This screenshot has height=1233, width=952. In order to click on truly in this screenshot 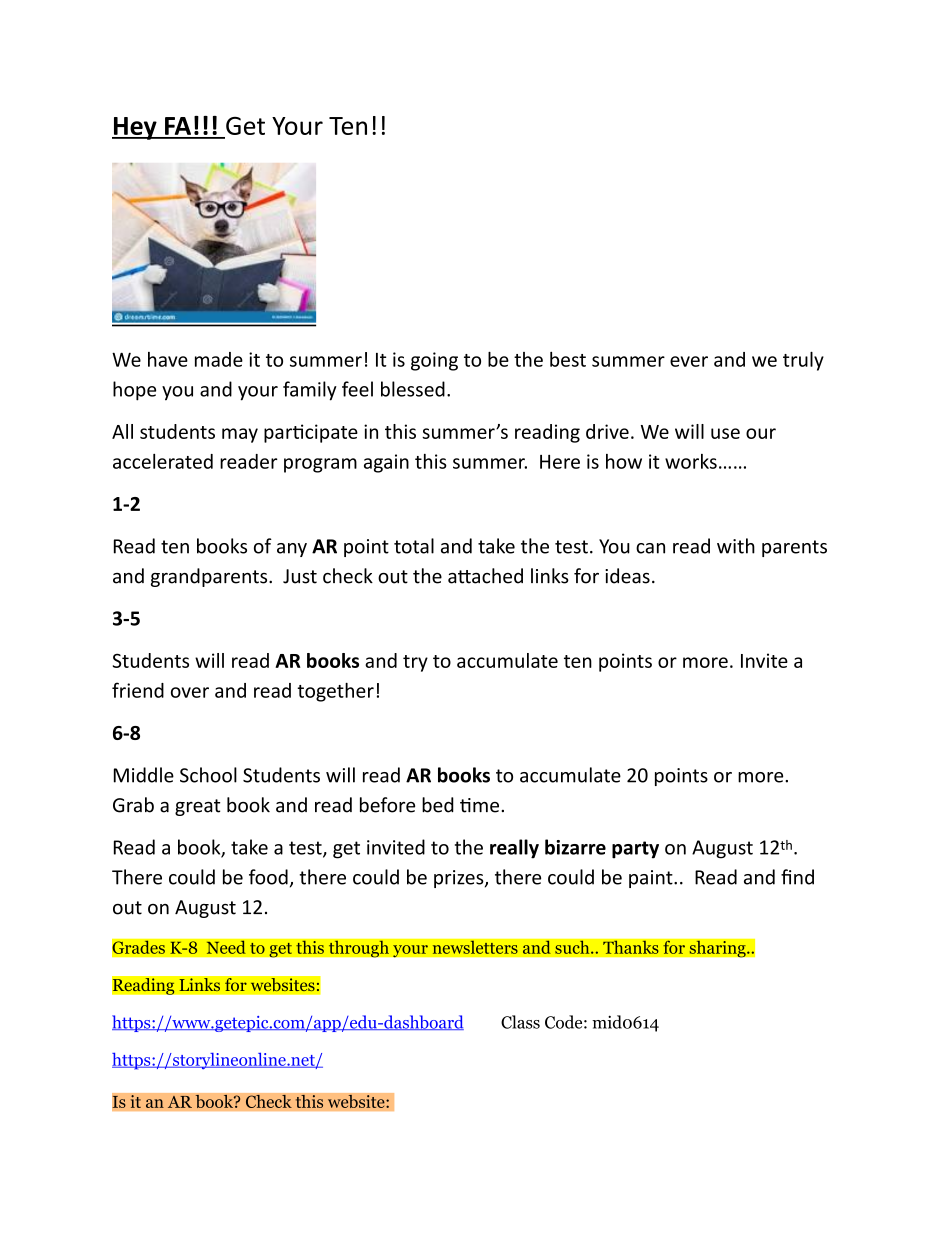, I will do `click(803, 361)`.
